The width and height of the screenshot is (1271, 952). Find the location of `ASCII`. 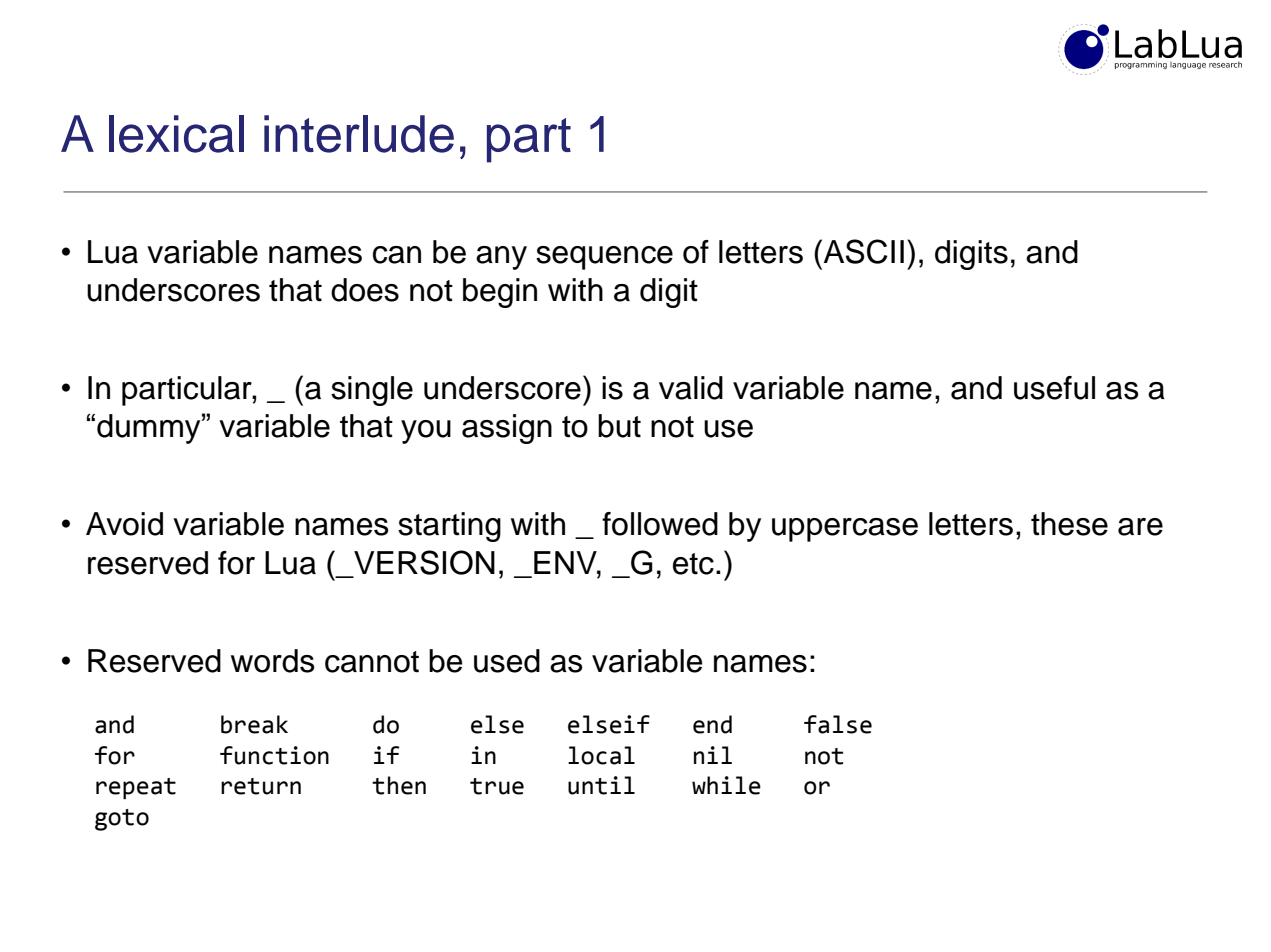

ASCII is located at coordinates (862, 251).
